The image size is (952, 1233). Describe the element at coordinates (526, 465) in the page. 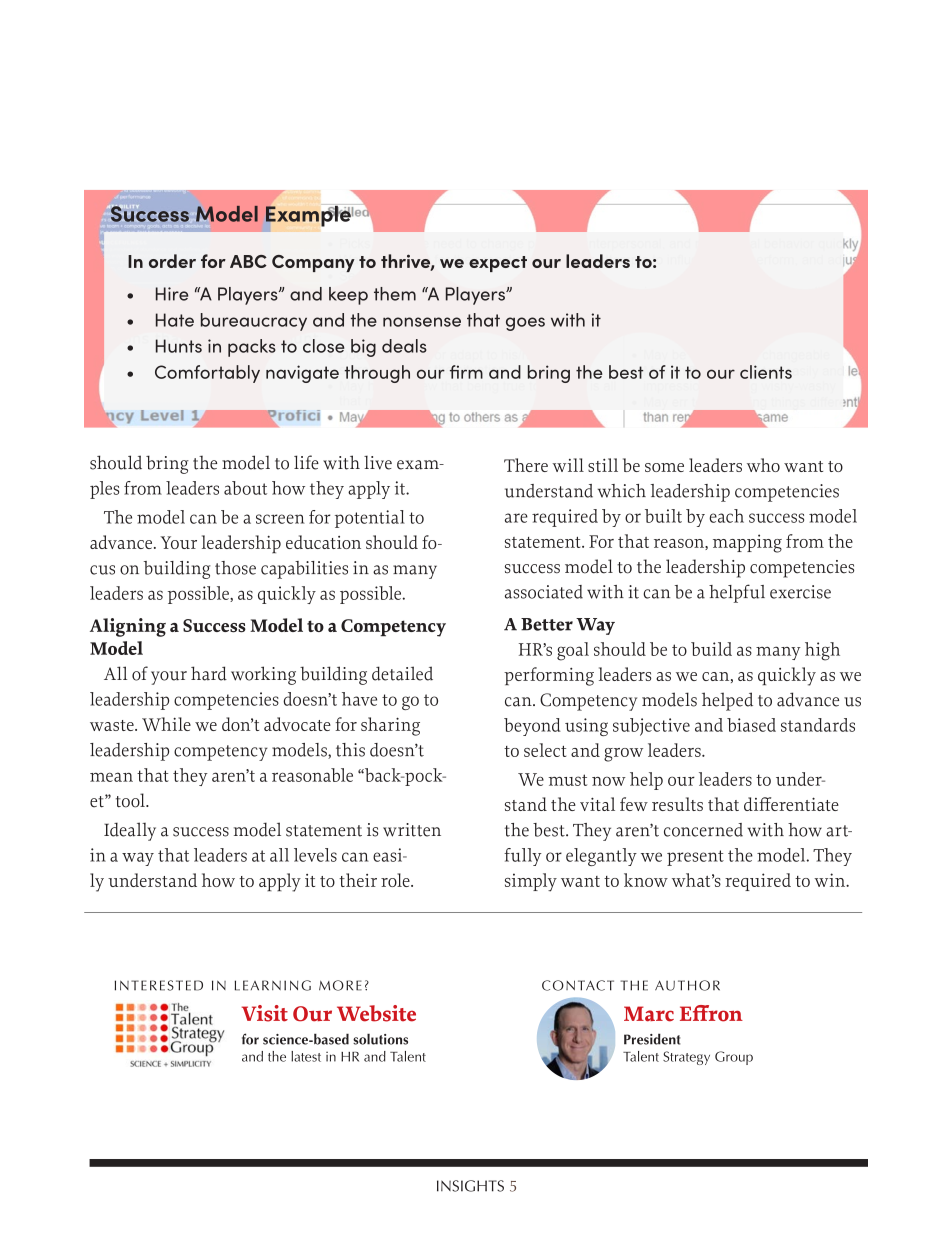

I see `There` at that location.
